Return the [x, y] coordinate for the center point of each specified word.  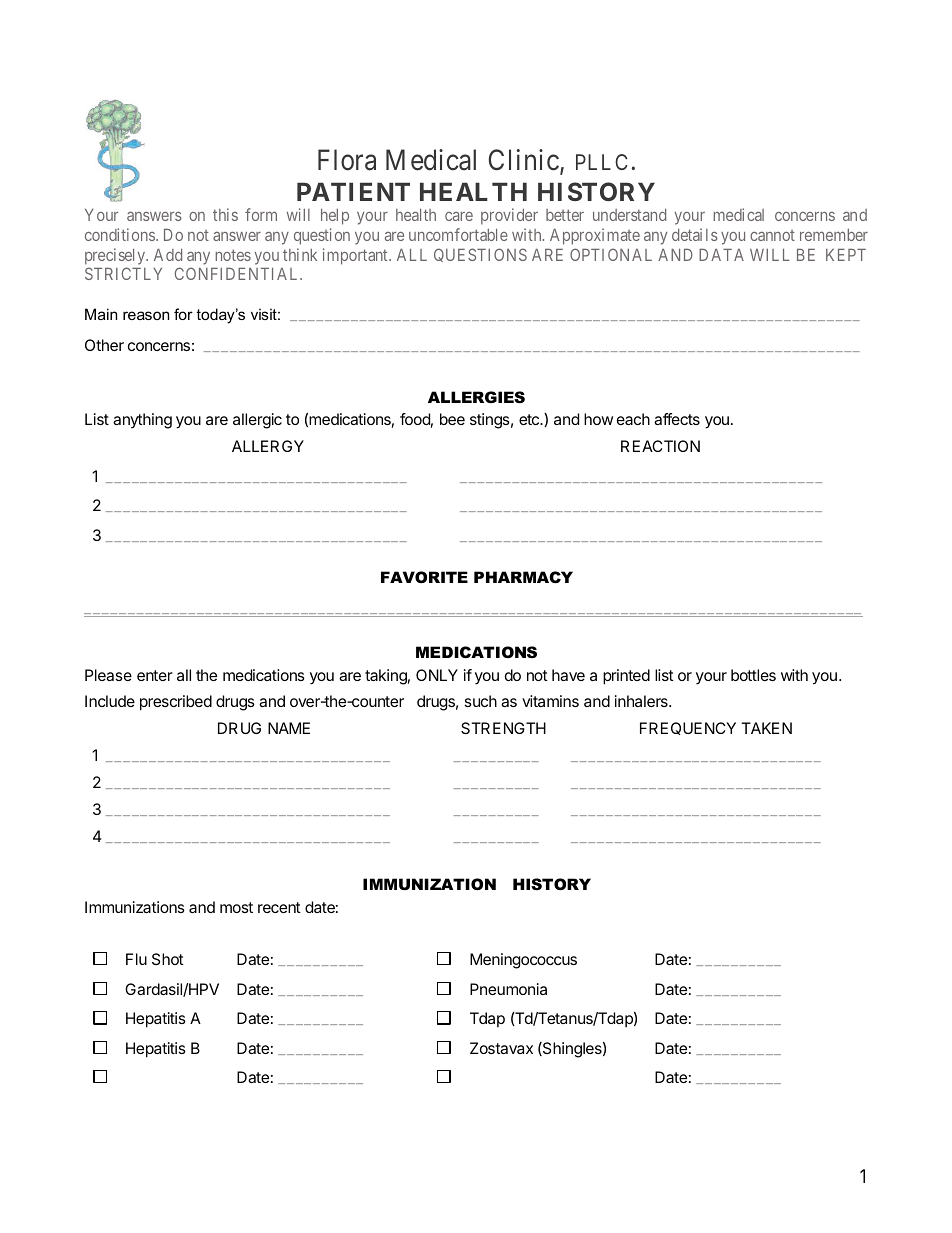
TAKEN [766, 728]
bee [452, 419]
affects [677, 419]
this [225, 214]
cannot [772, 235]
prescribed [176, 703]
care [459, 216]
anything [142, 421]
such [481, 701]
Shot [168, 959]
